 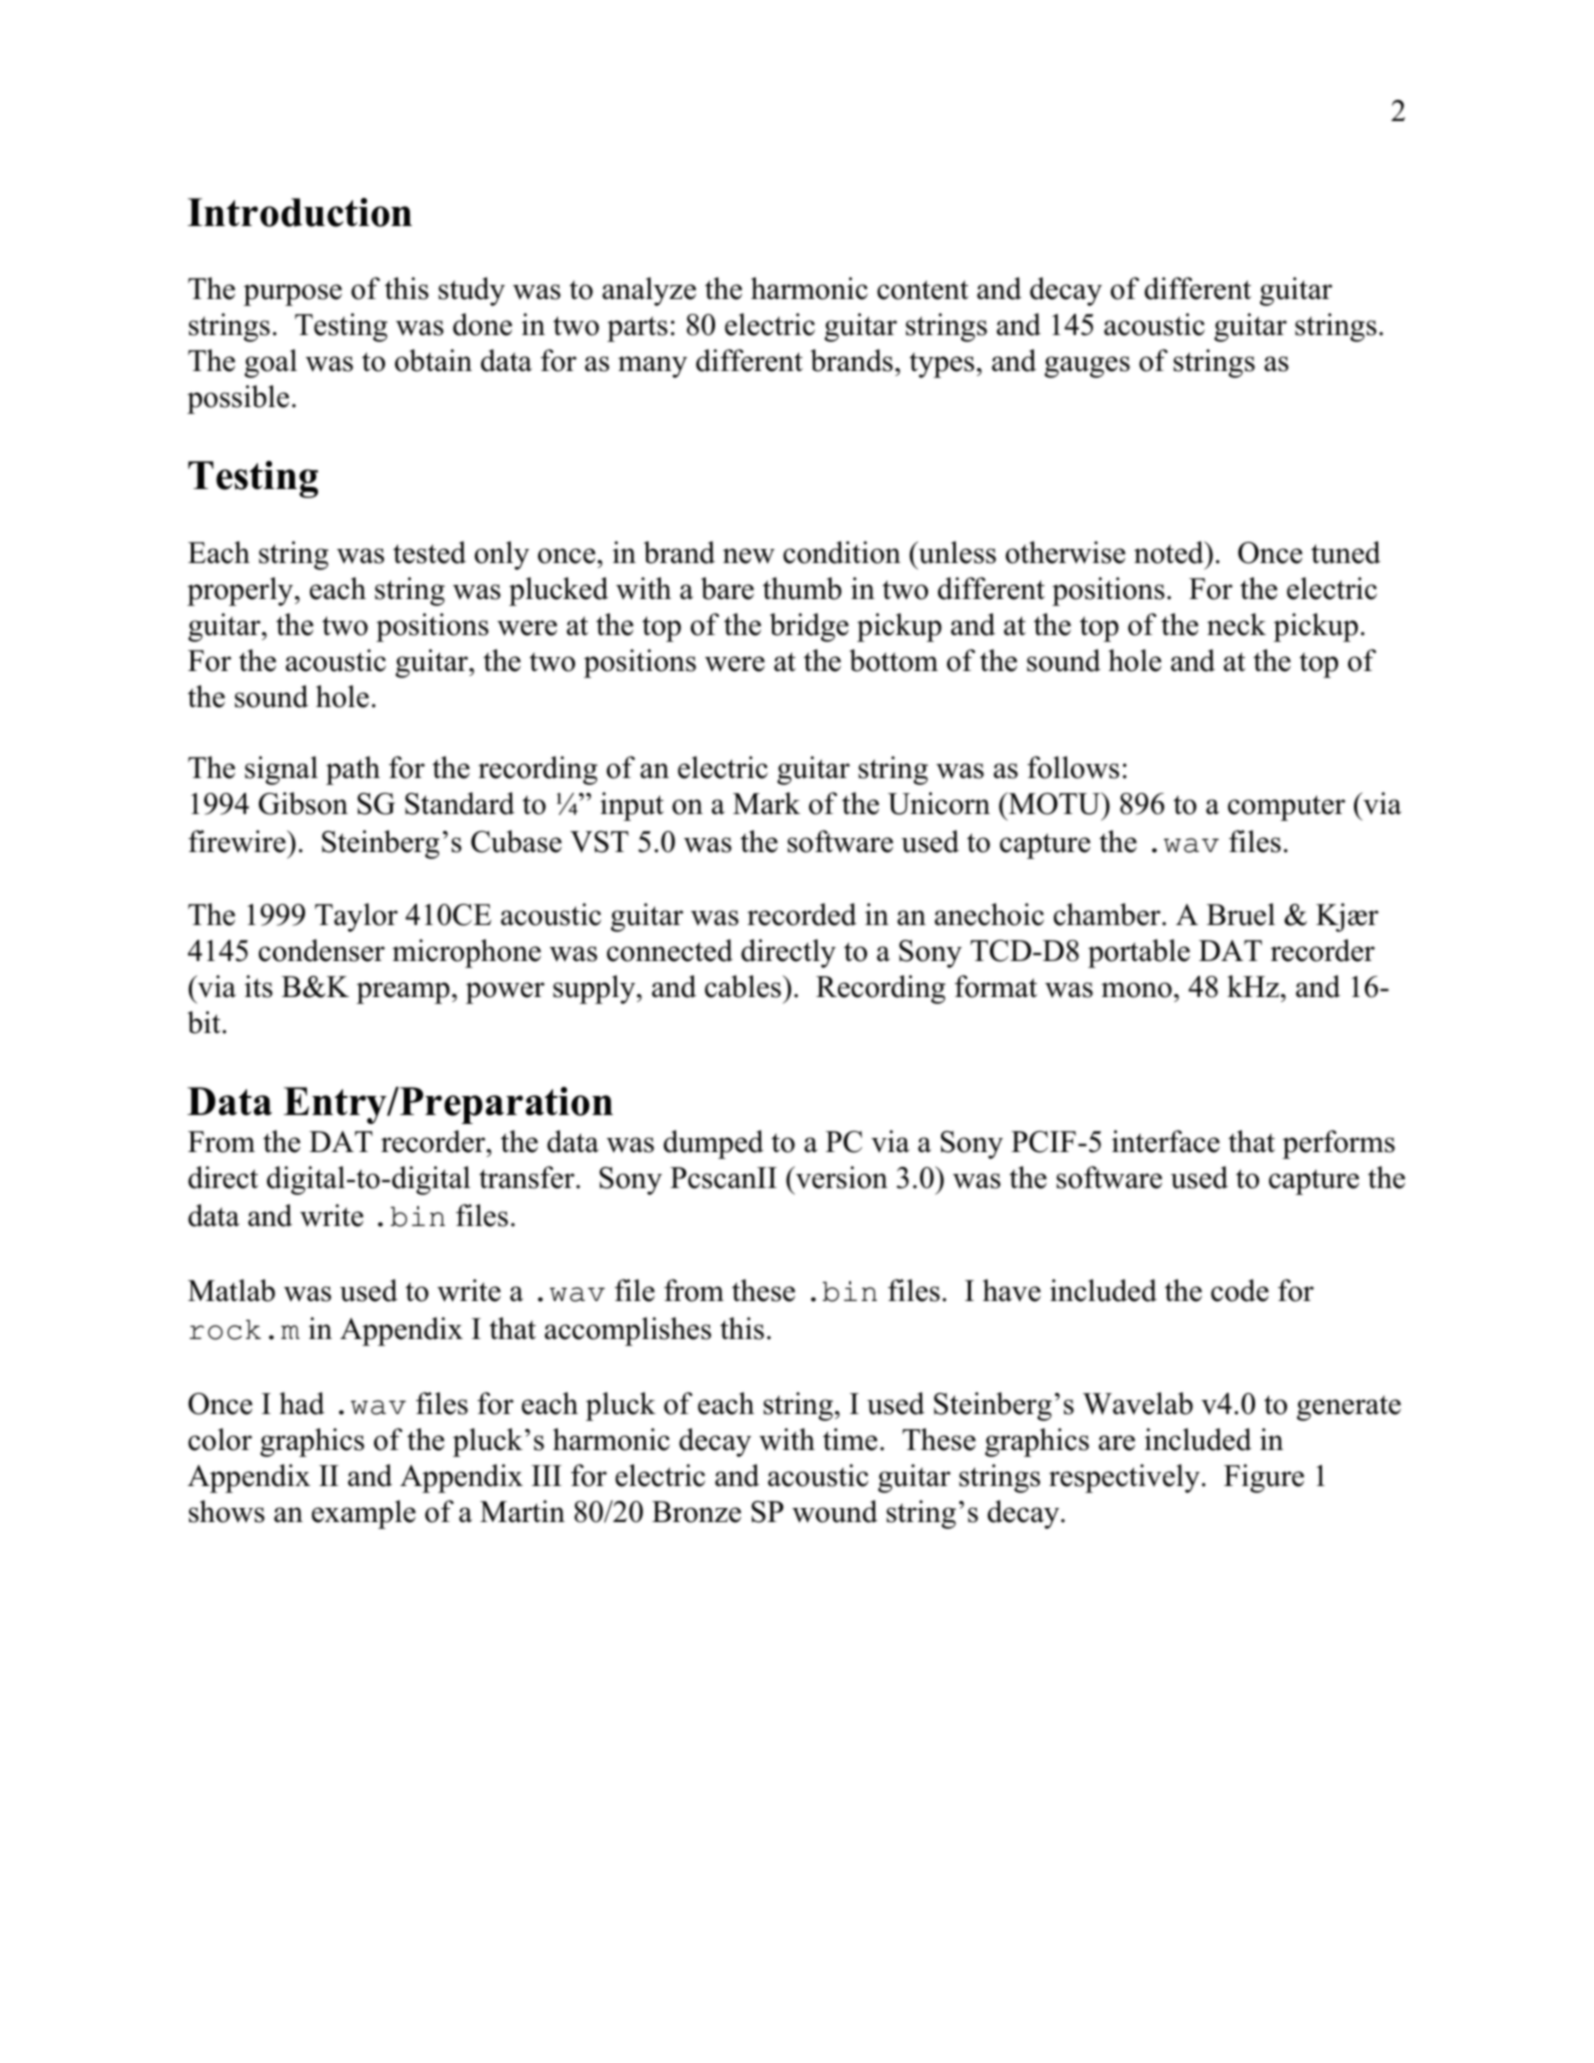 What do you see at coordinates (356, 917) in the page?
I see `Taylor` at bounding box center [356, 917].
